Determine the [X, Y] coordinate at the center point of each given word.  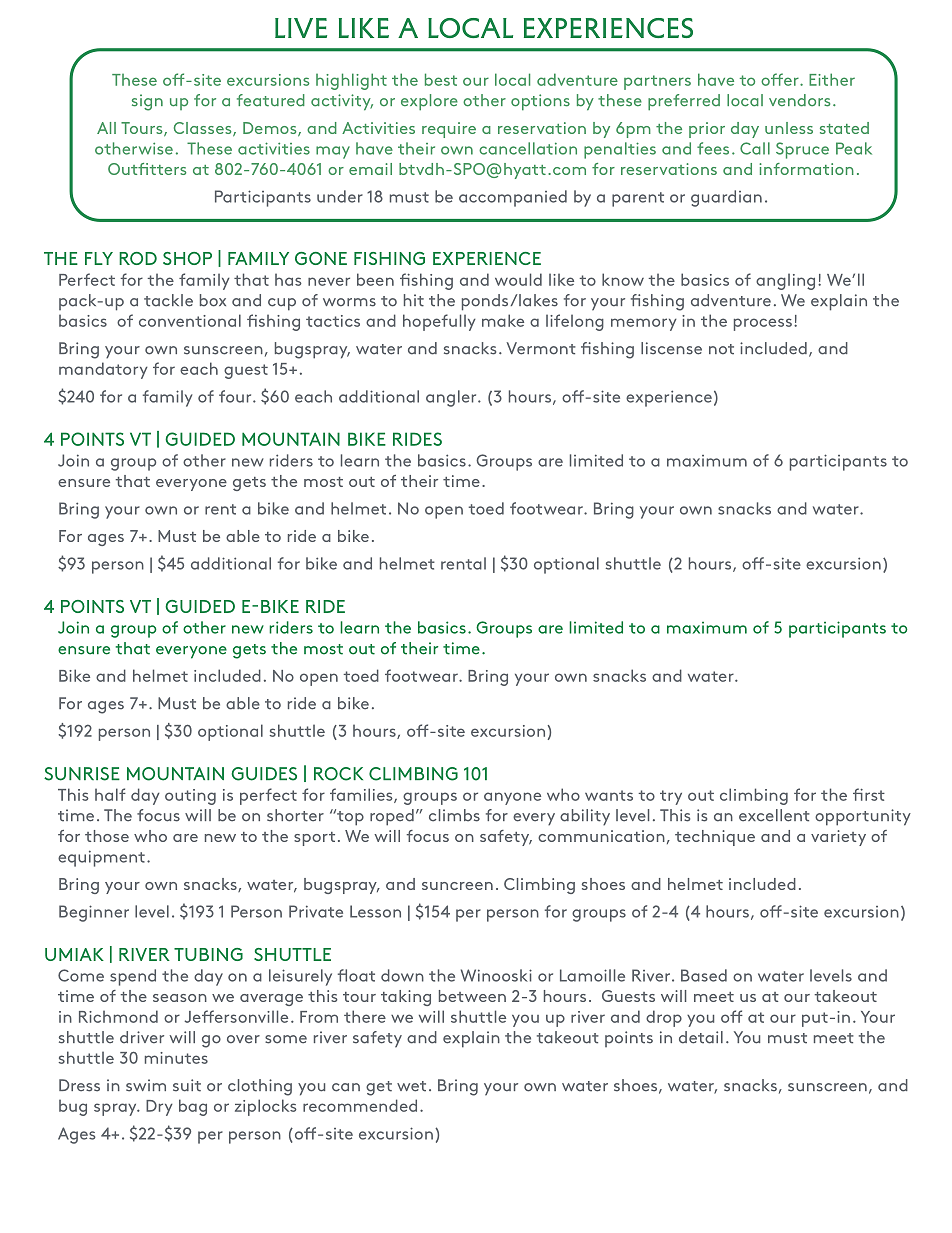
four [236, 396]
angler [452, 398]
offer [781, 79]
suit [187, 1085]
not [721, 349]
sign [147, 102]
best [441, 79]
